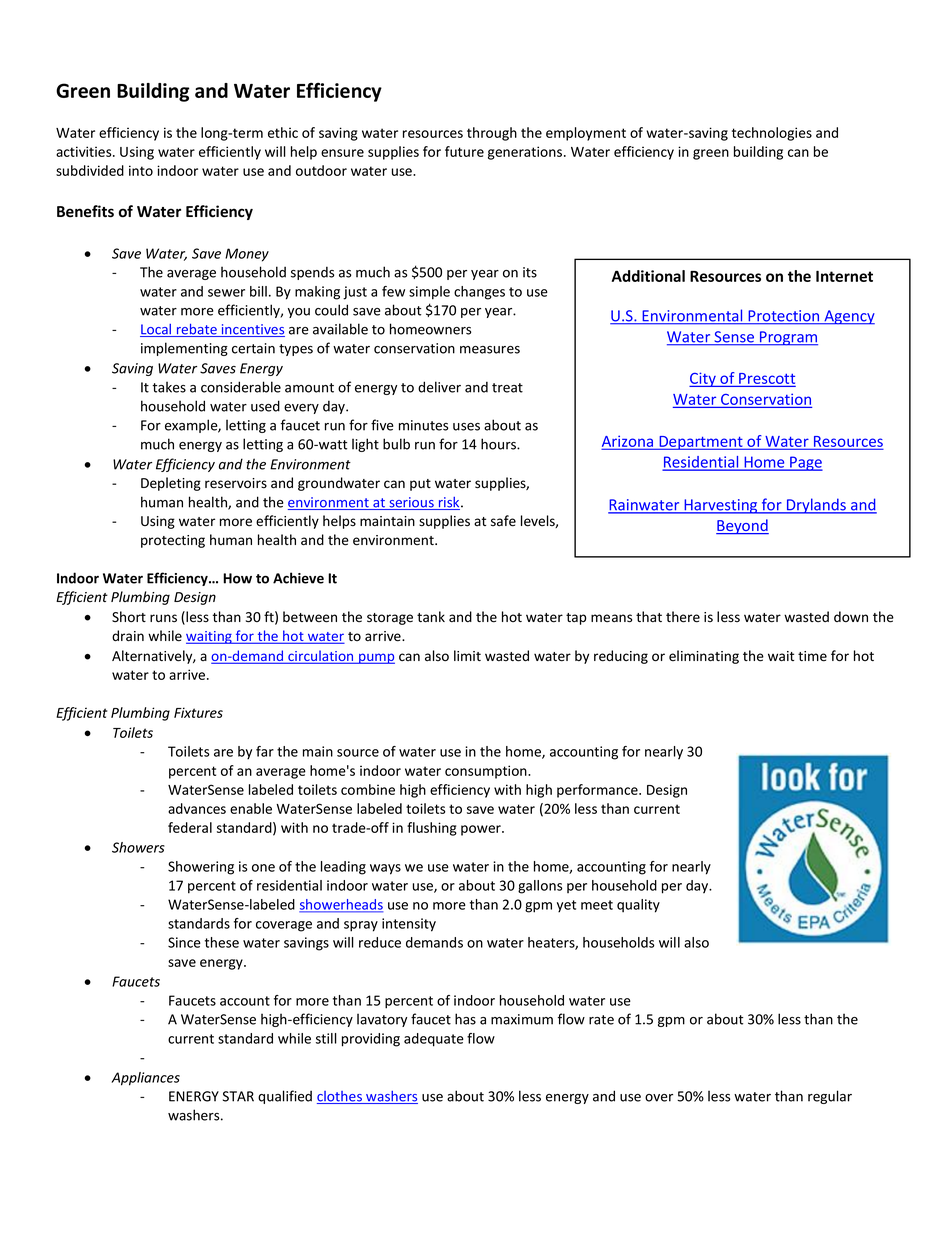 The height and width of the document is (1233, 952). Describe the element at coordinates (420, 485) in the document. I see `put` at that location.
